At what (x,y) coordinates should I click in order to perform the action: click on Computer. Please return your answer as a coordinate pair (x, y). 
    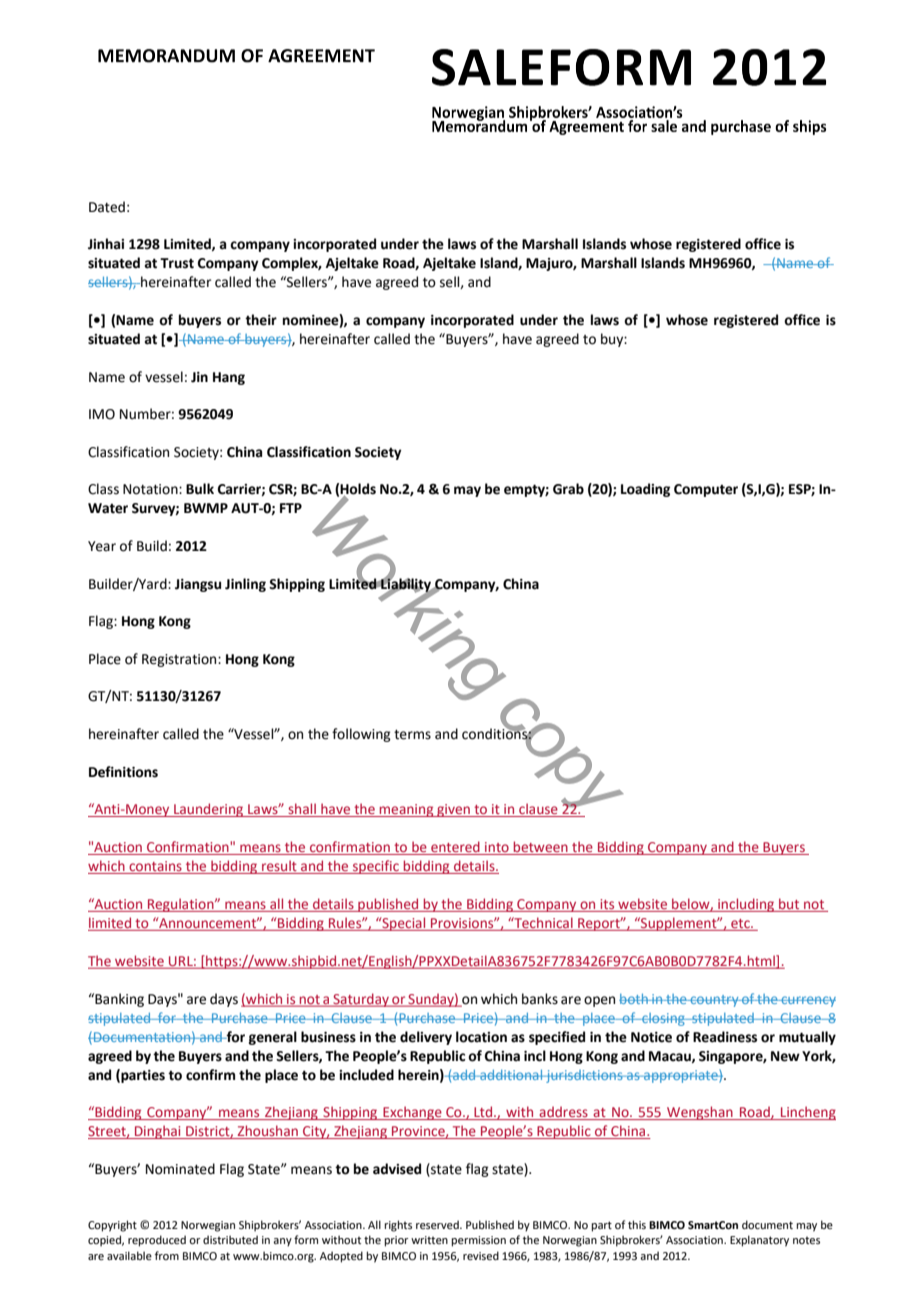
    Looking at the image, I should click on (706, 490).
